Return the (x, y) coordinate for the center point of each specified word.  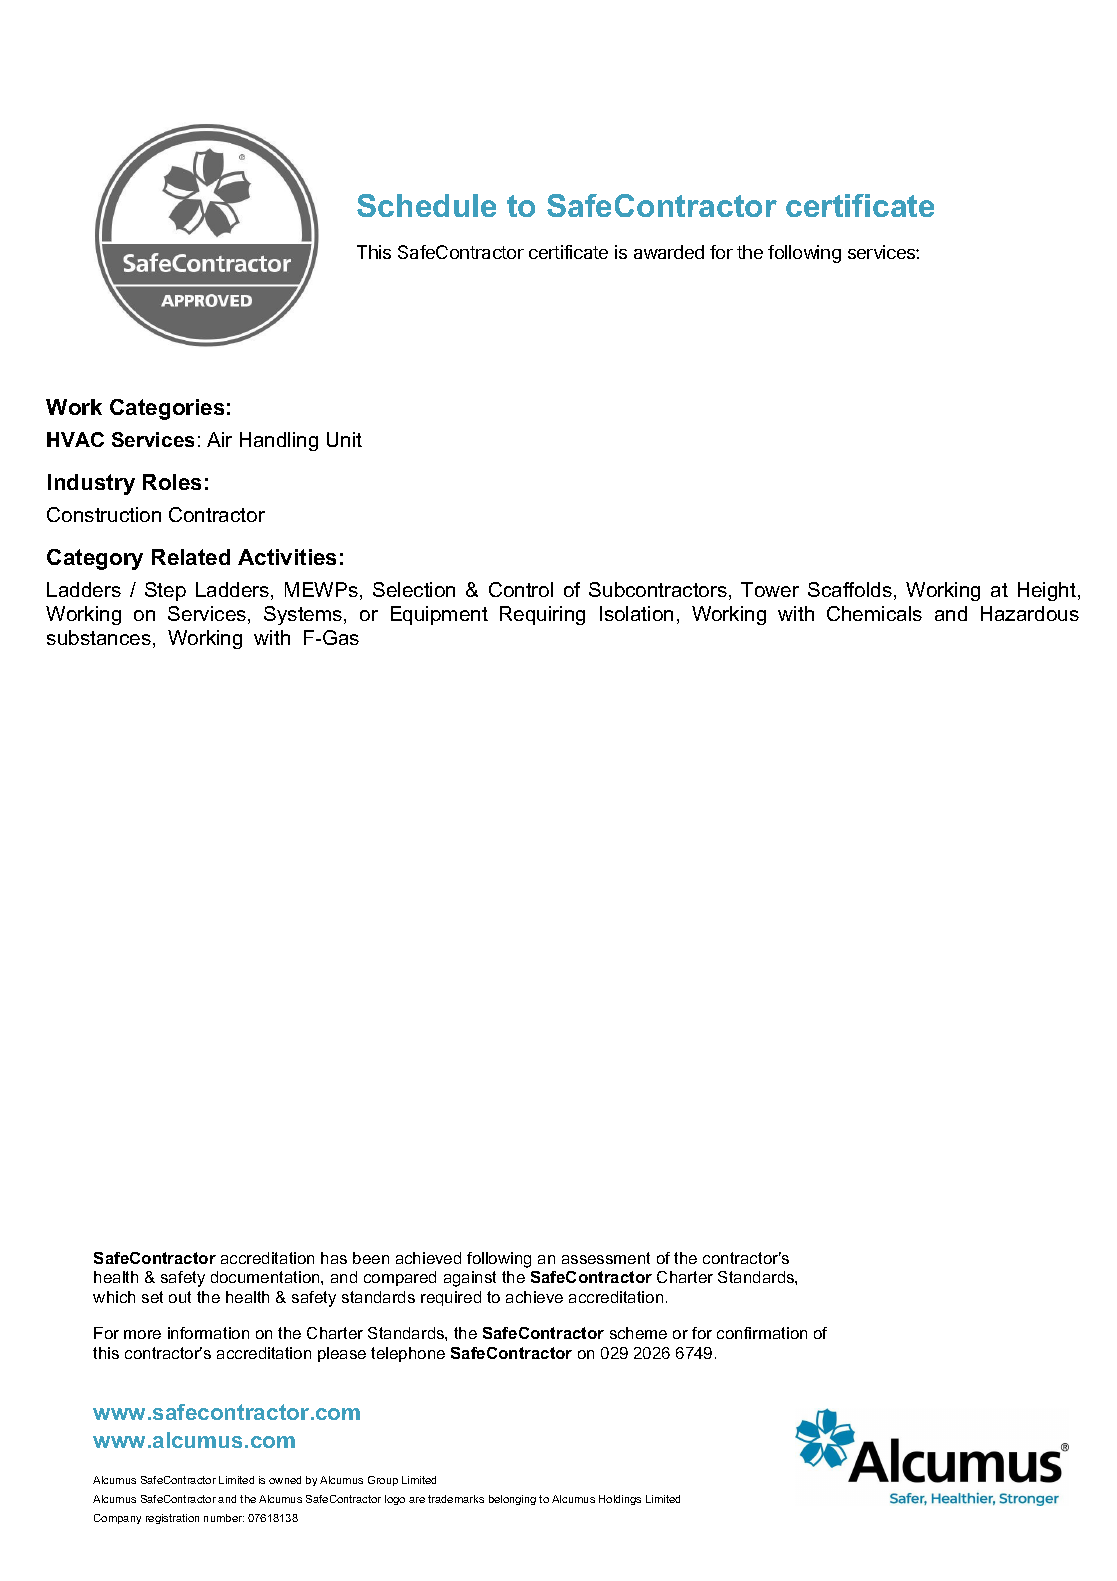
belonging (512, 1500)
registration (172, 1519)
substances (99, 637)
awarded (669, 252)
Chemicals (874, 613)
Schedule (426, 205)
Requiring (542, 615)
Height (1047, 591)
